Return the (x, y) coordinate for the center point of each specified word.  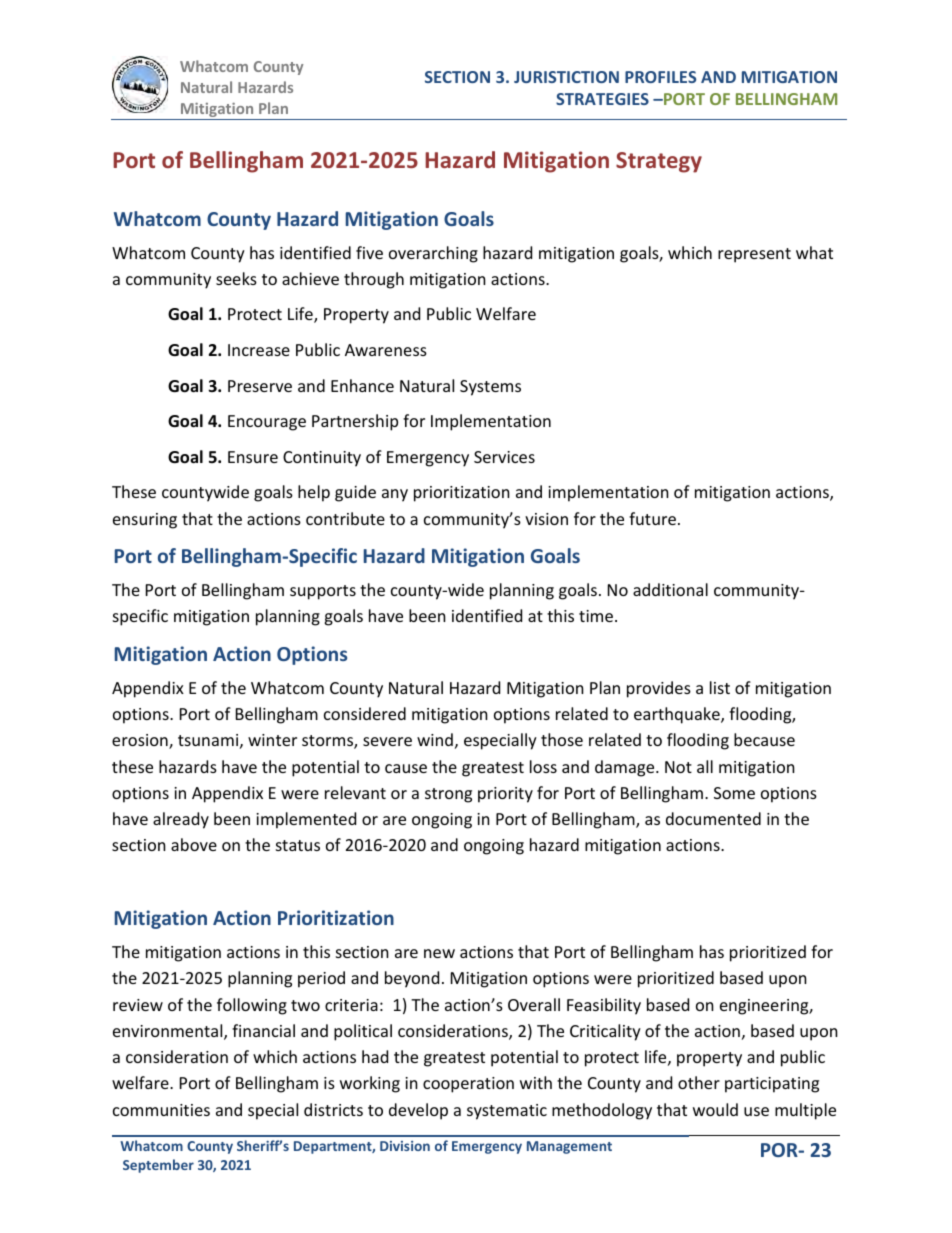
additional (670, 589)
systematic (507, 1112)
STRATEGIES (602, 99)
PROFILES (660, 77)
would (715, 1109)
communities (161, 1110)
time (596, 616)
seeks (236, 278)
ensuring (145, 521)
